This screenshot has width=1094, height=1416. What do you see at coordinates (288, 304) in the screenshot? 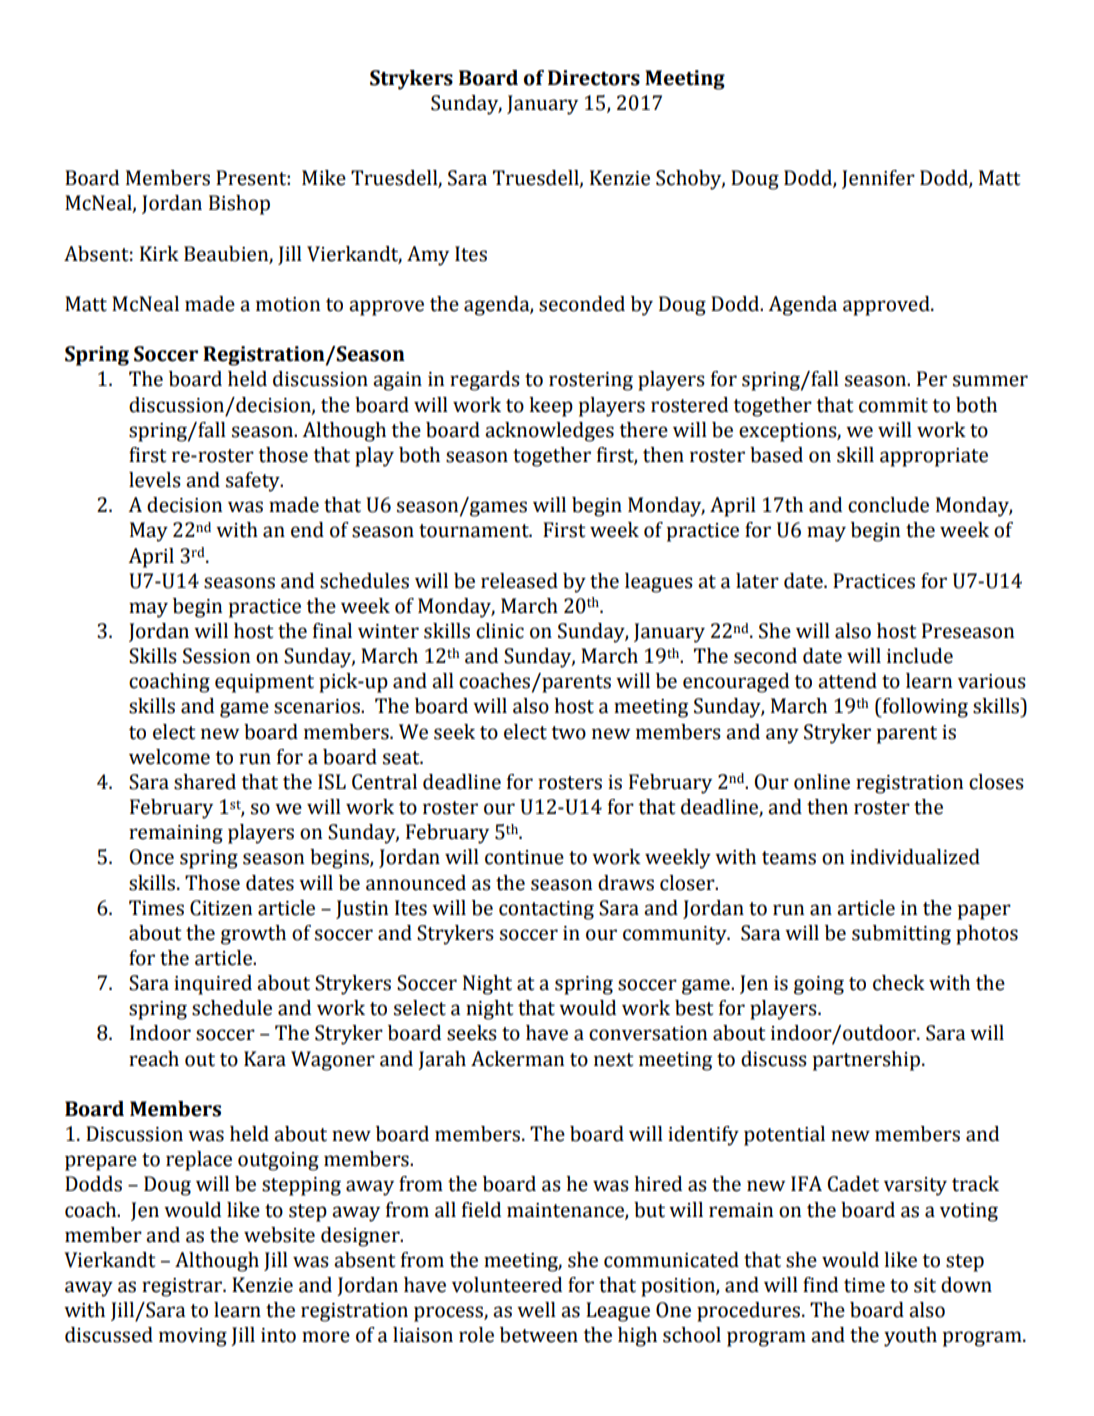
I see `motion` at bounding box center [288, 304].
